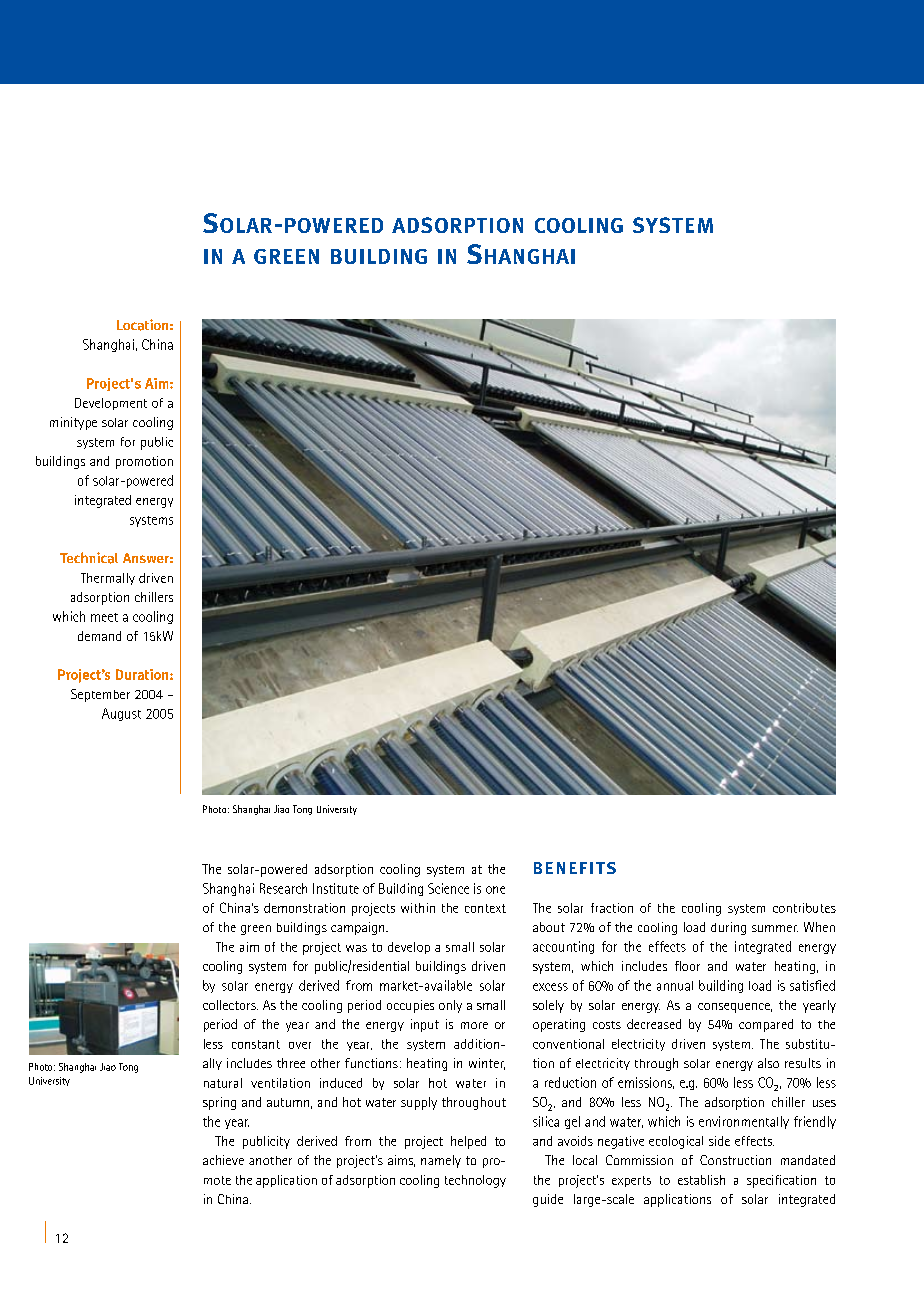 Image resolution: width=924 pixels, height=1308 pixels. What do you see at coordinates (448, 888) in the screenshot?
I see `Science` at bounding box center [448, 888].
